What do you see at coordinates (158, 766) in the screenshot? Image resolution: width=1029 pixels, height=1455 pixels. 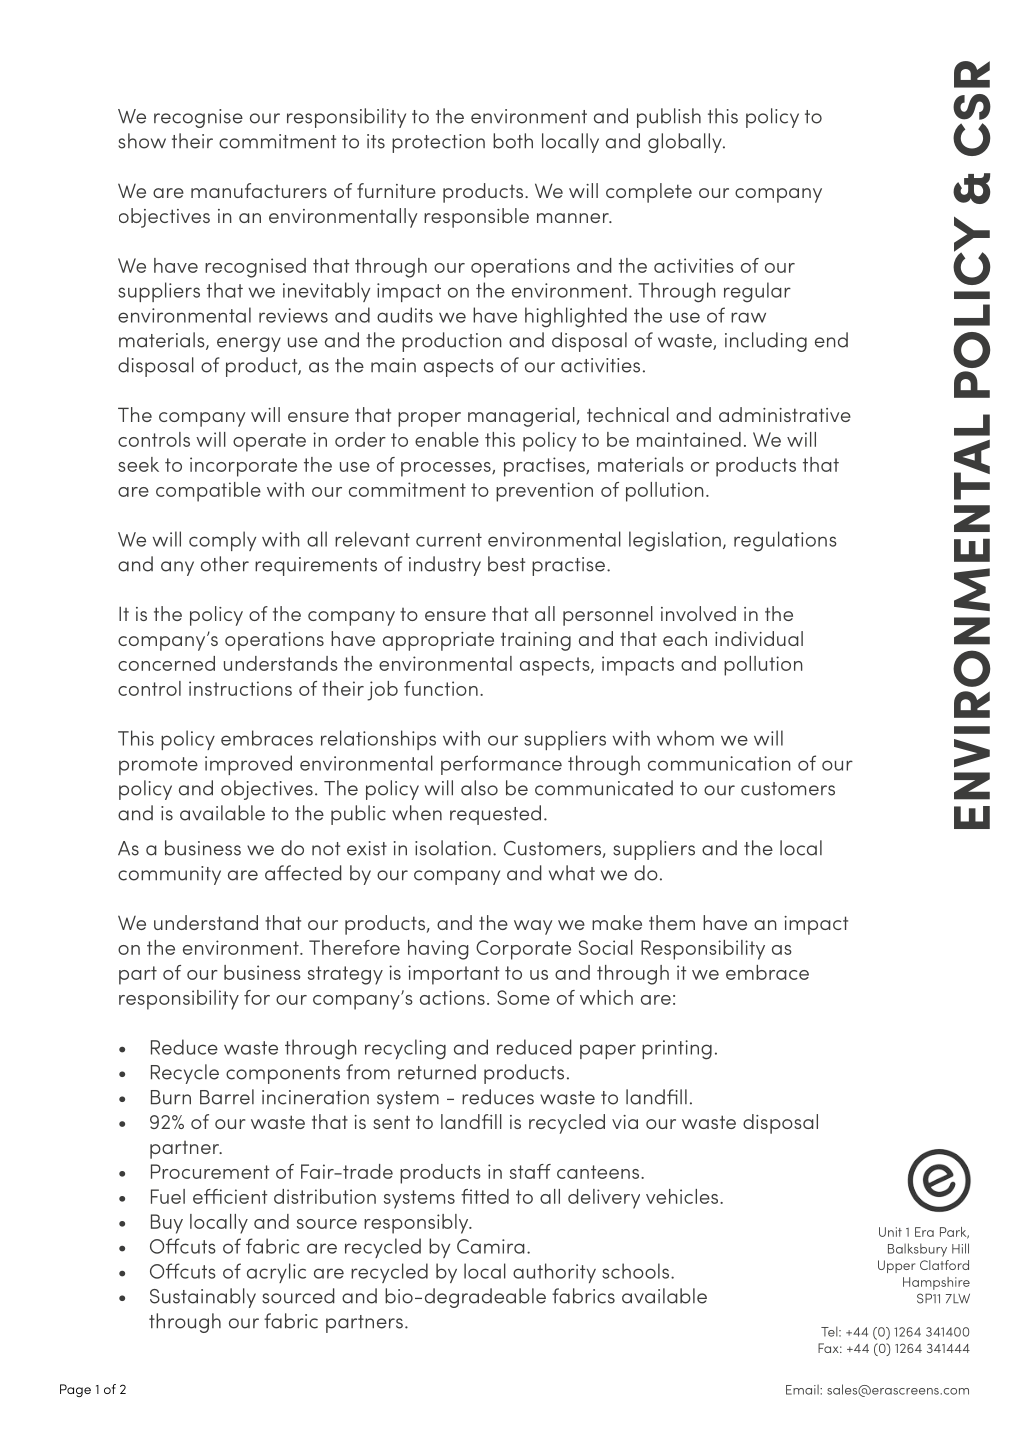 I see `promote` at bounding box center [158, 766].
